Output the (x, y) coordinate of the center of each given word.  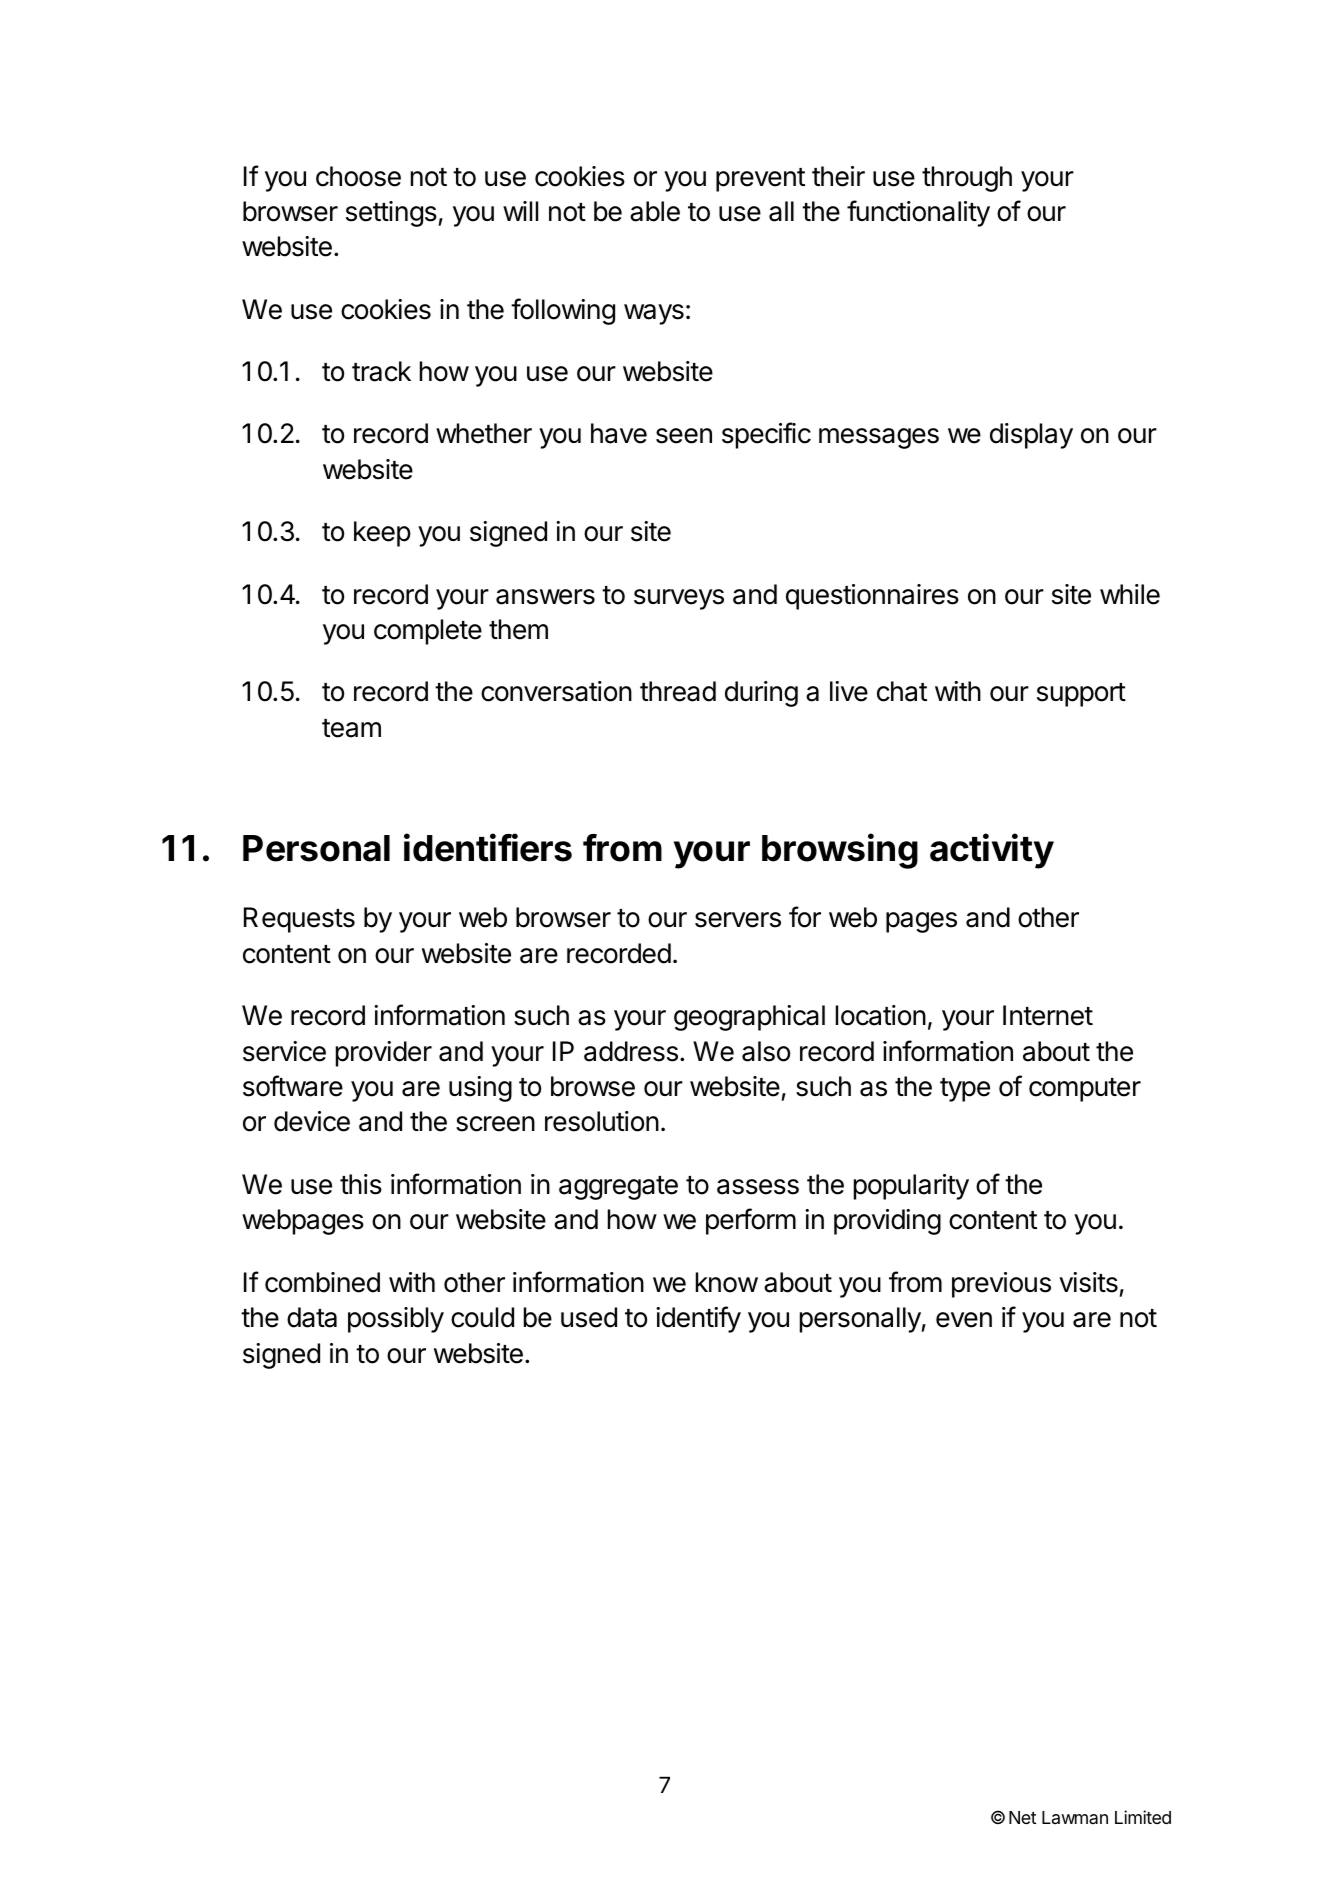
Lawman (1075, 1817)
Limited (1143, 1817)
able (655, 211)
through (967, 179)
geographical (749, 1018)
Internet (1048, 1015)
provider (384, 1054)
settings (392, 214)
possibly (396, 1320)
